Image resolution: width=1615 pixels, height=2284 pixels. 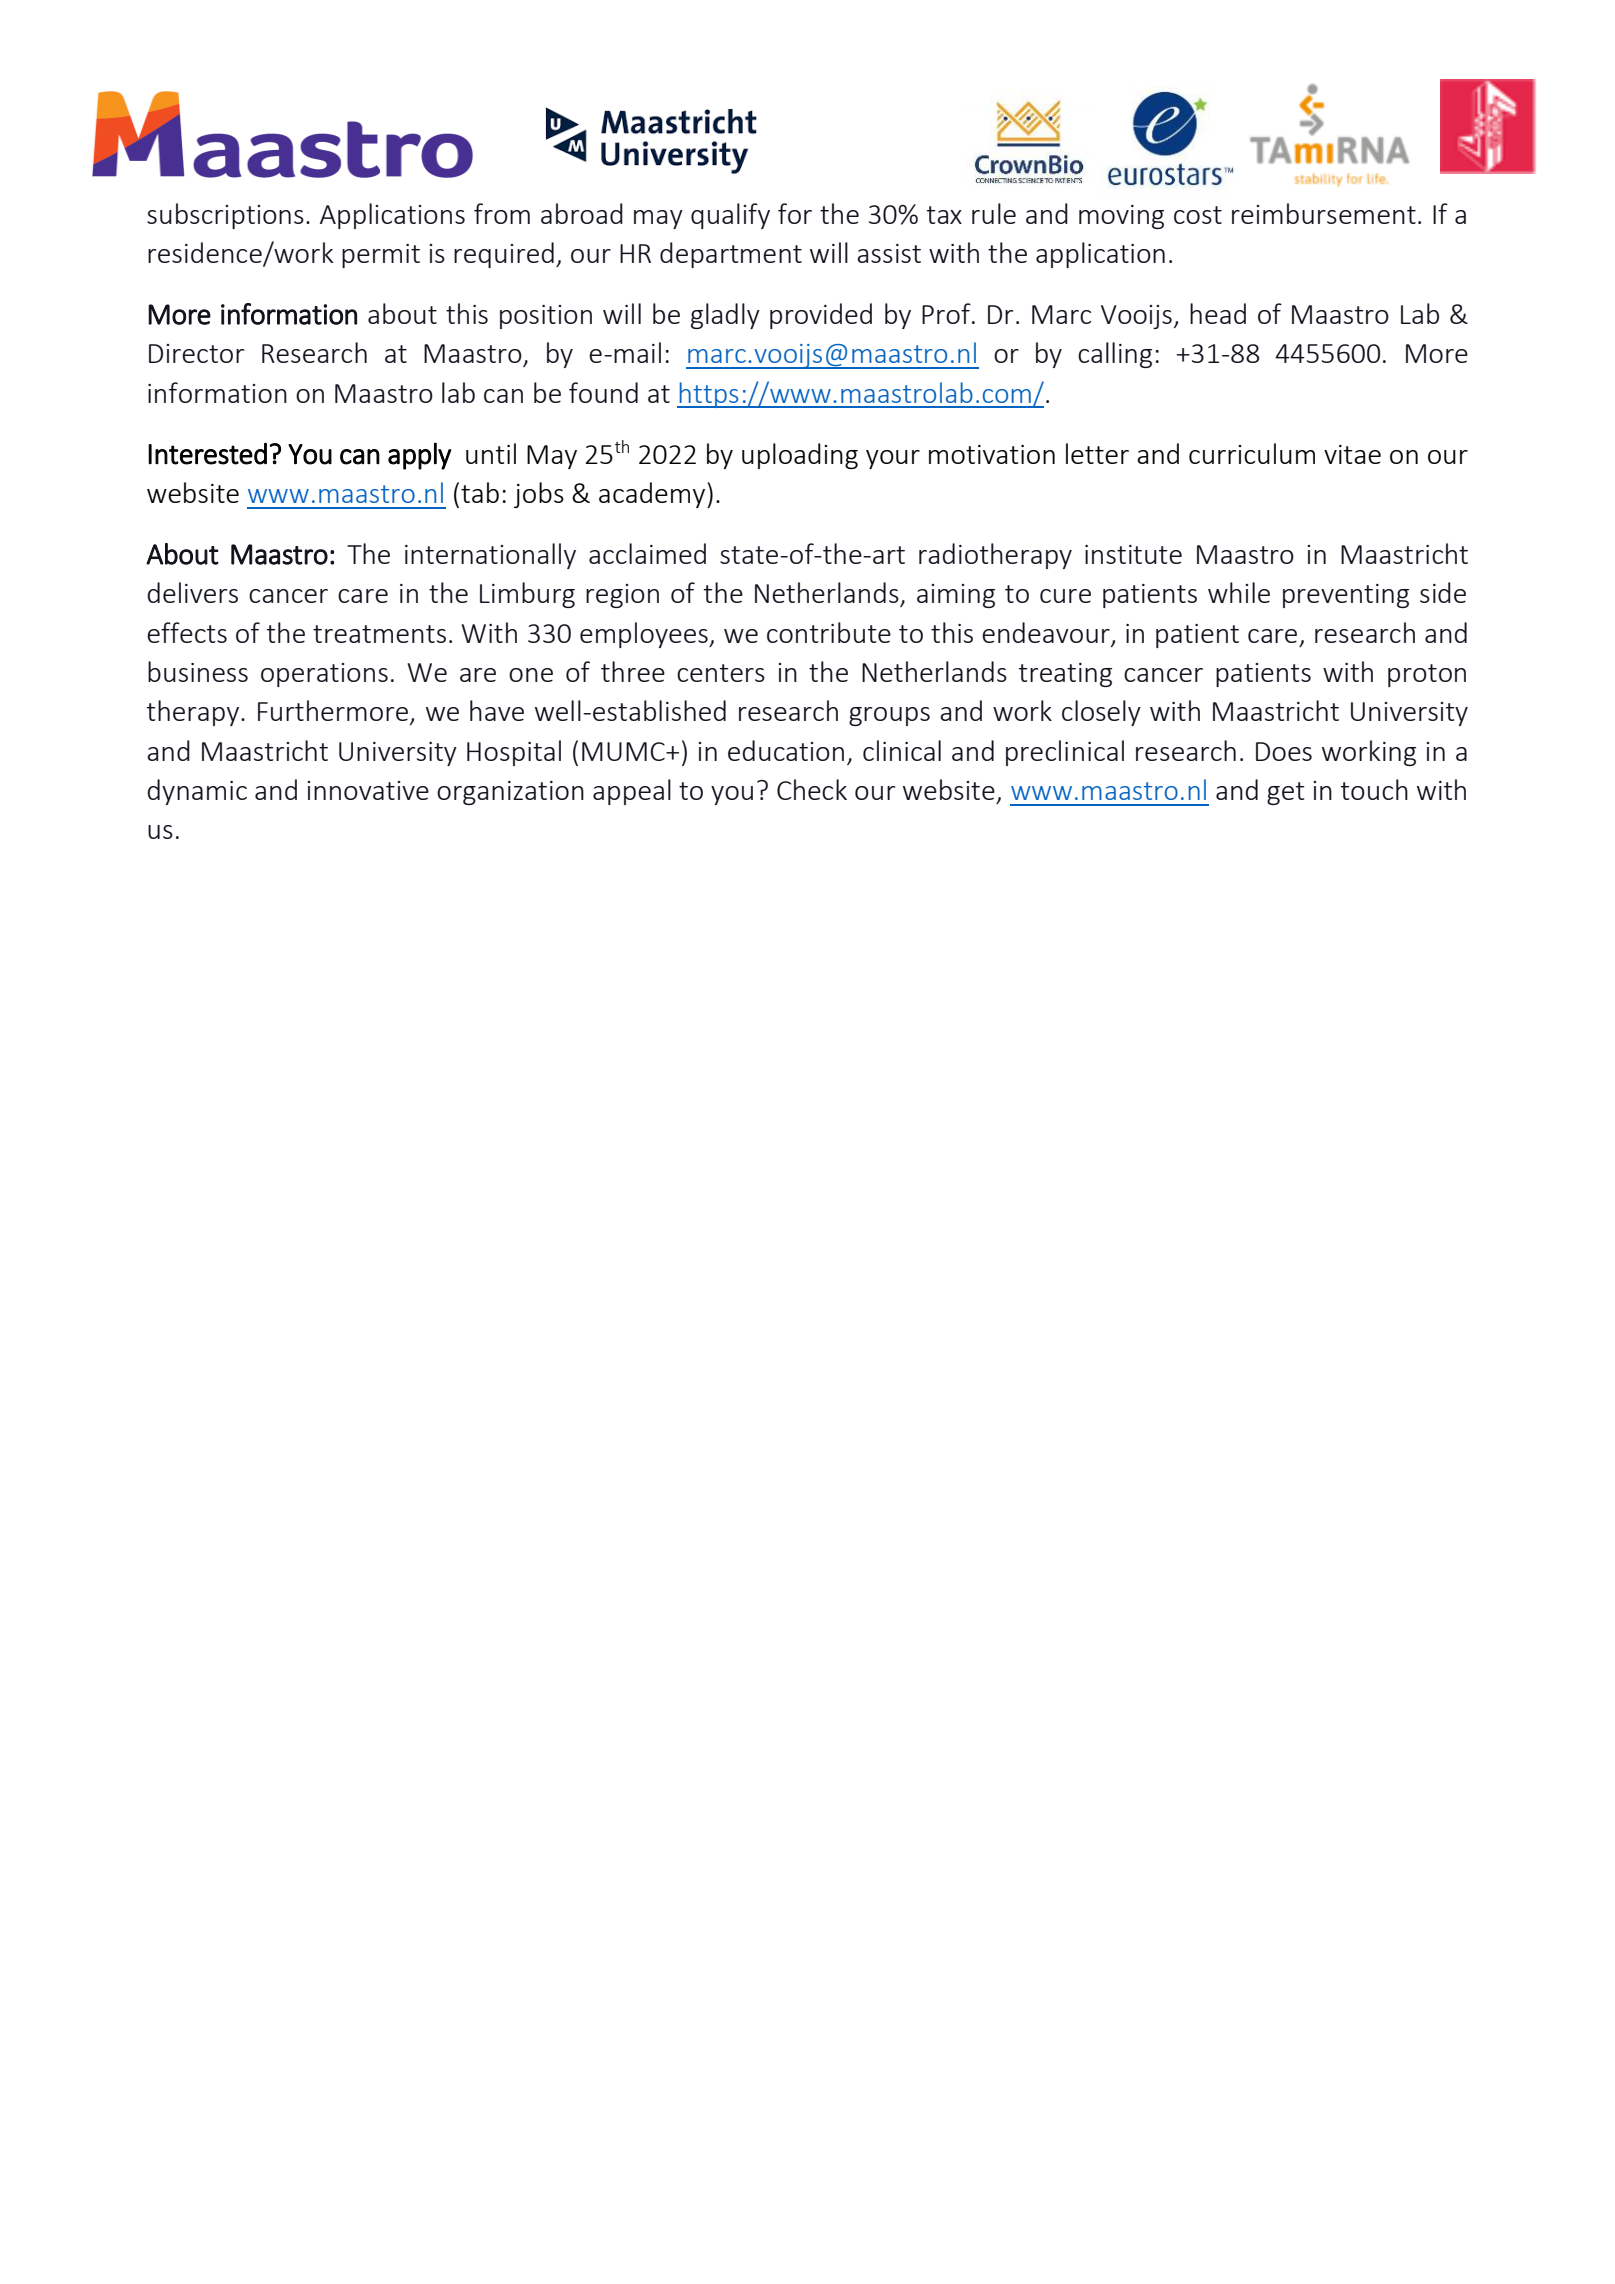 I want to click on qualify, so click(x=730, y=216).
